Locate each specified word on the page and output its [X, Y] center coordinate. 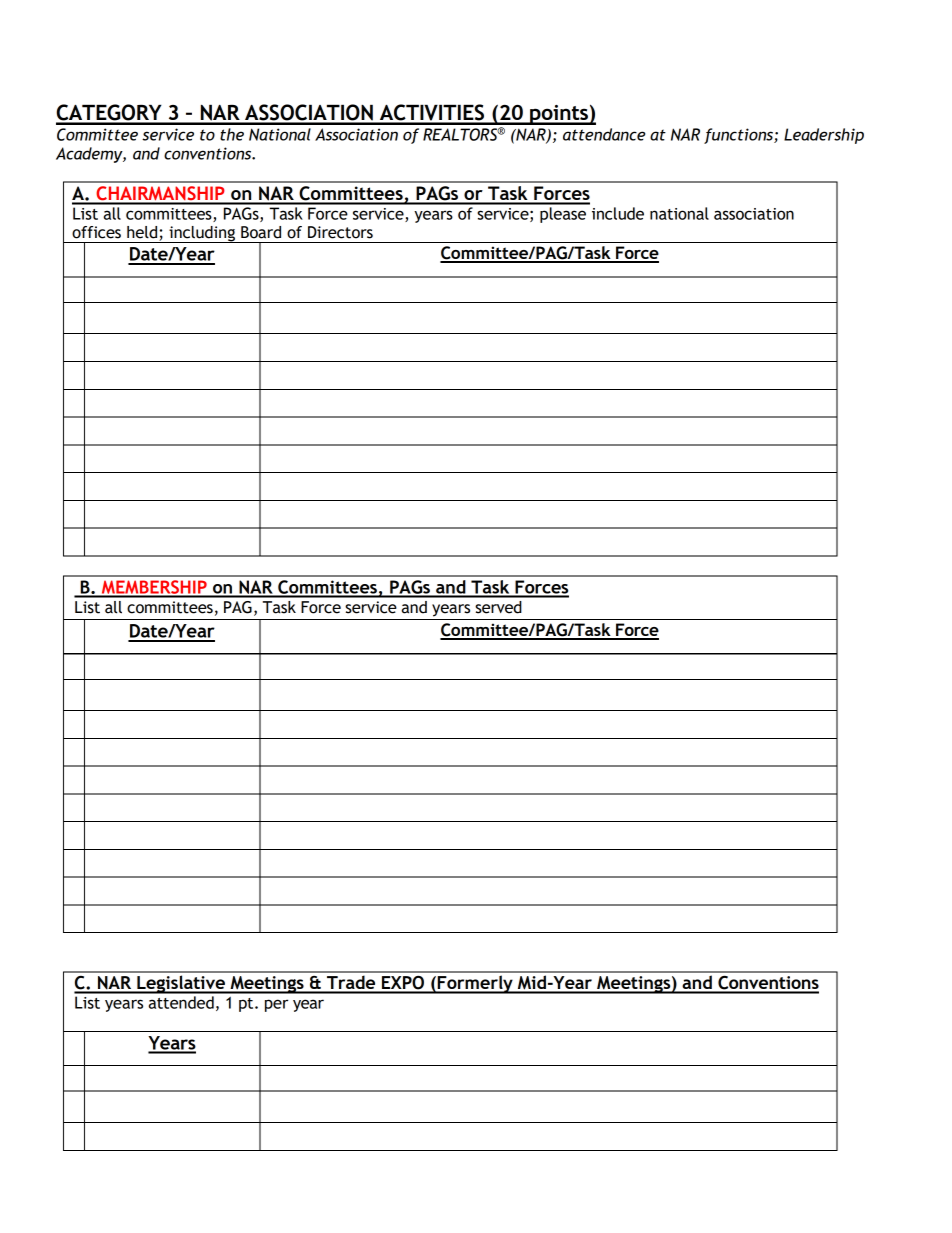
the [232, 134]
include [618, 213]
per [276, 1005]
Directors [340, 232]
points [559, 115]
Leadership [824, 136]
